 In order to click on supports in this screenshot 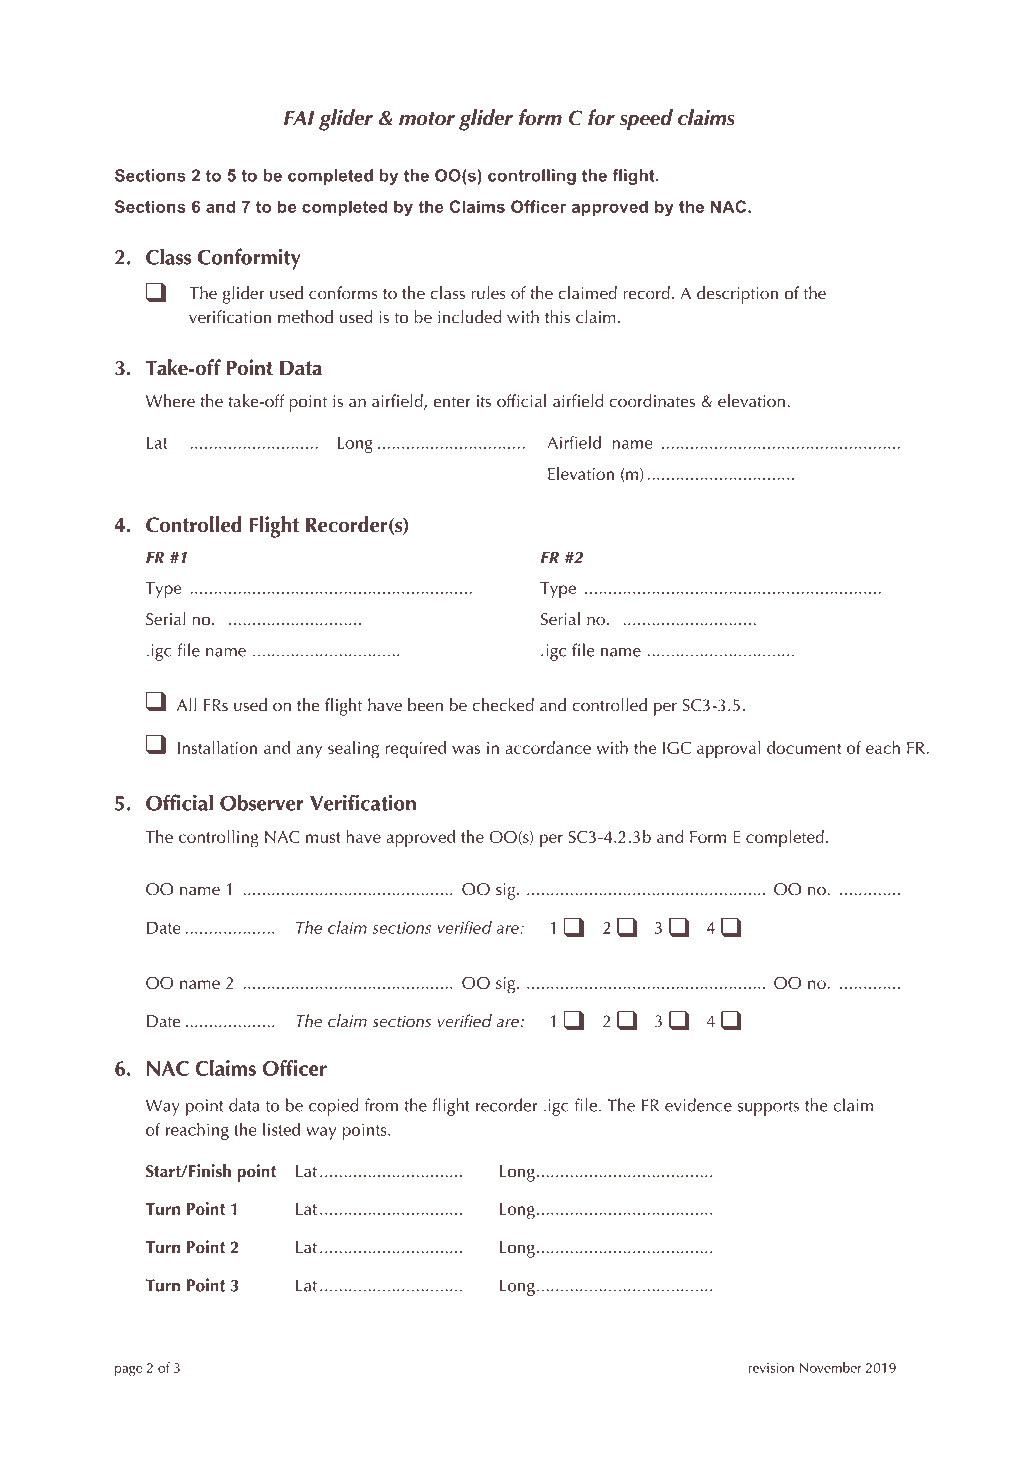, I will do `click(768, 1108)`.
